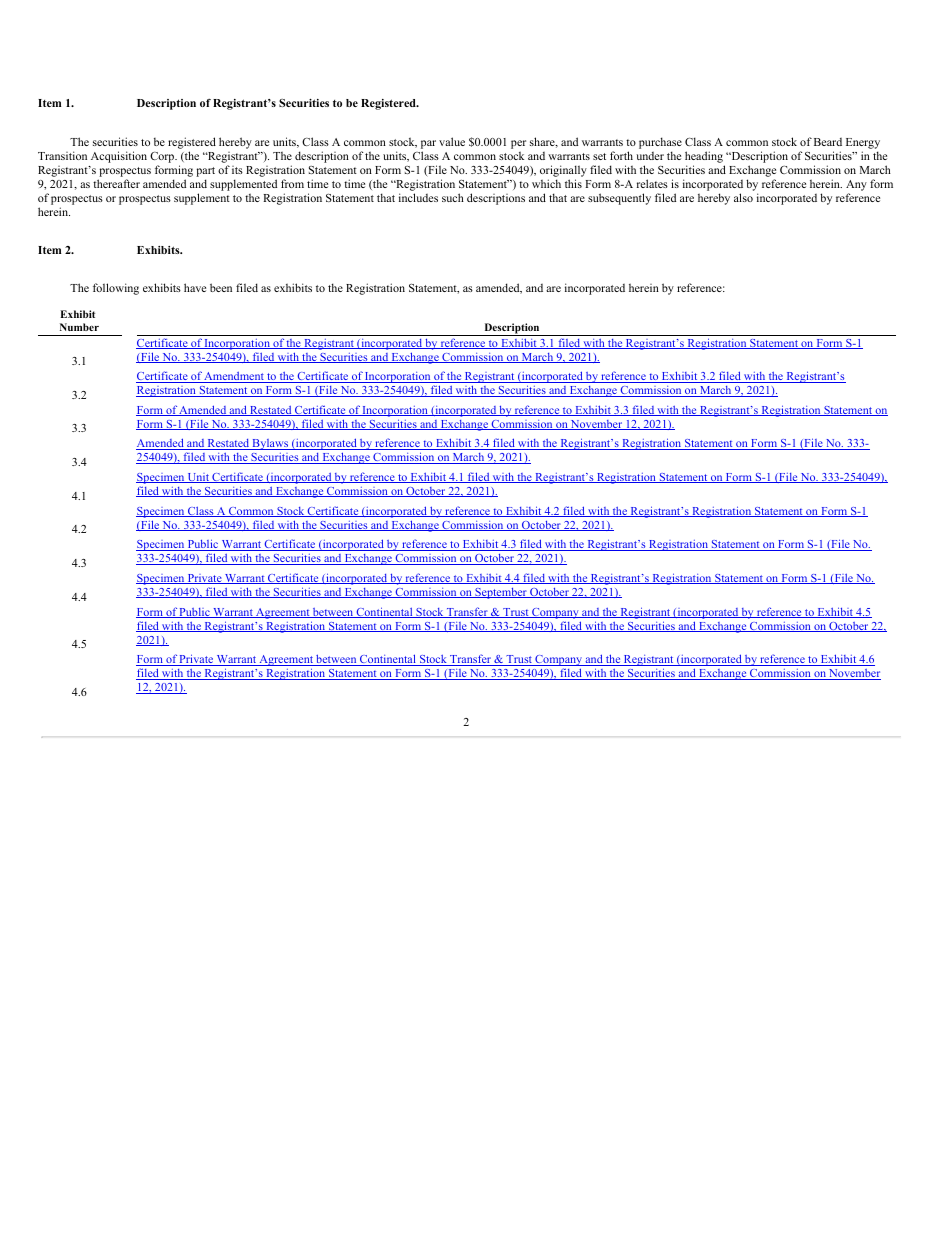 The height and width of the image is (1233, 952). Describe the element at coordinates (743, 197) in the image. I see `also` at that location.
